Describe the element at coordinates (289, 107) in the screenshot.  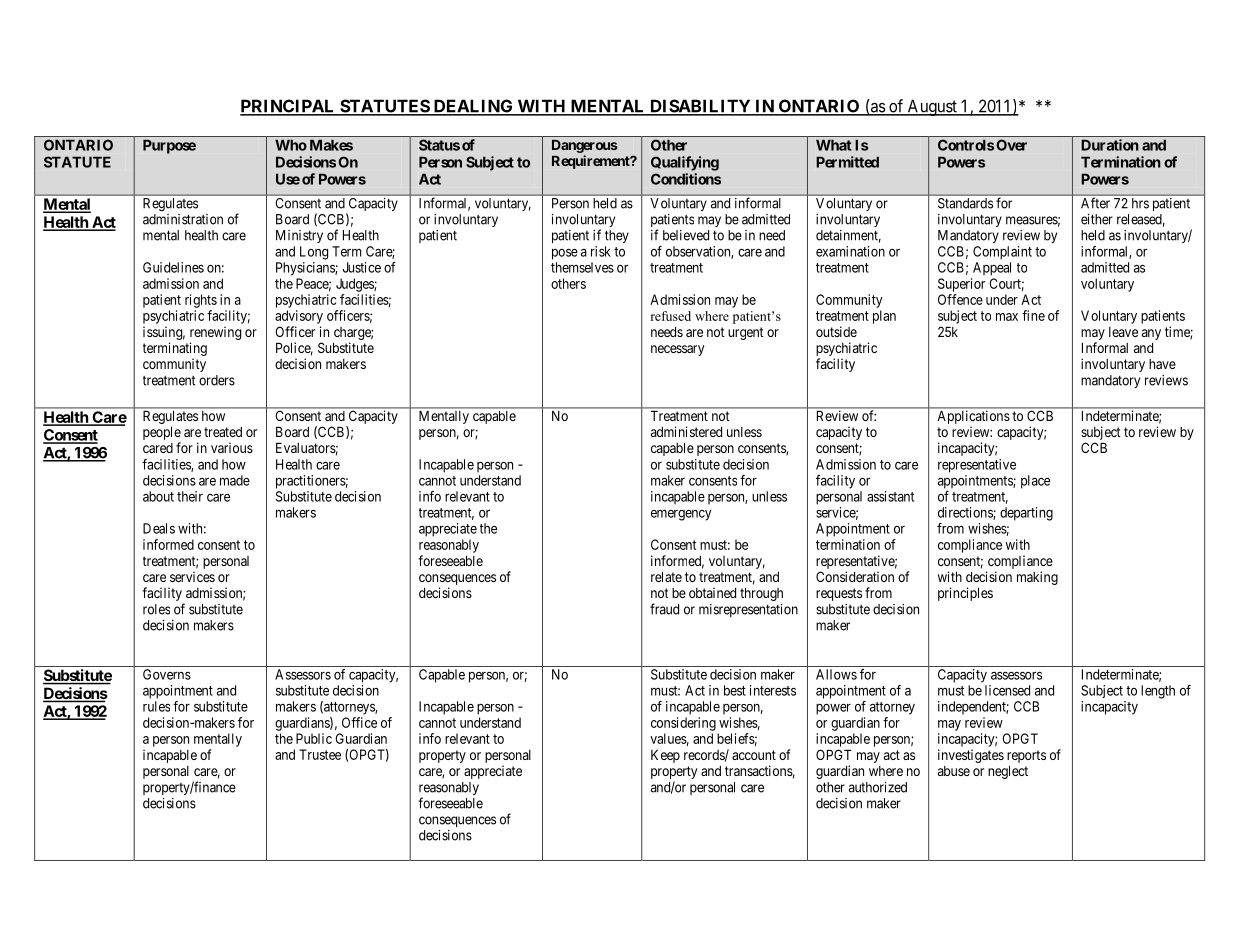
I see `PRINCIPAL` at that location.
